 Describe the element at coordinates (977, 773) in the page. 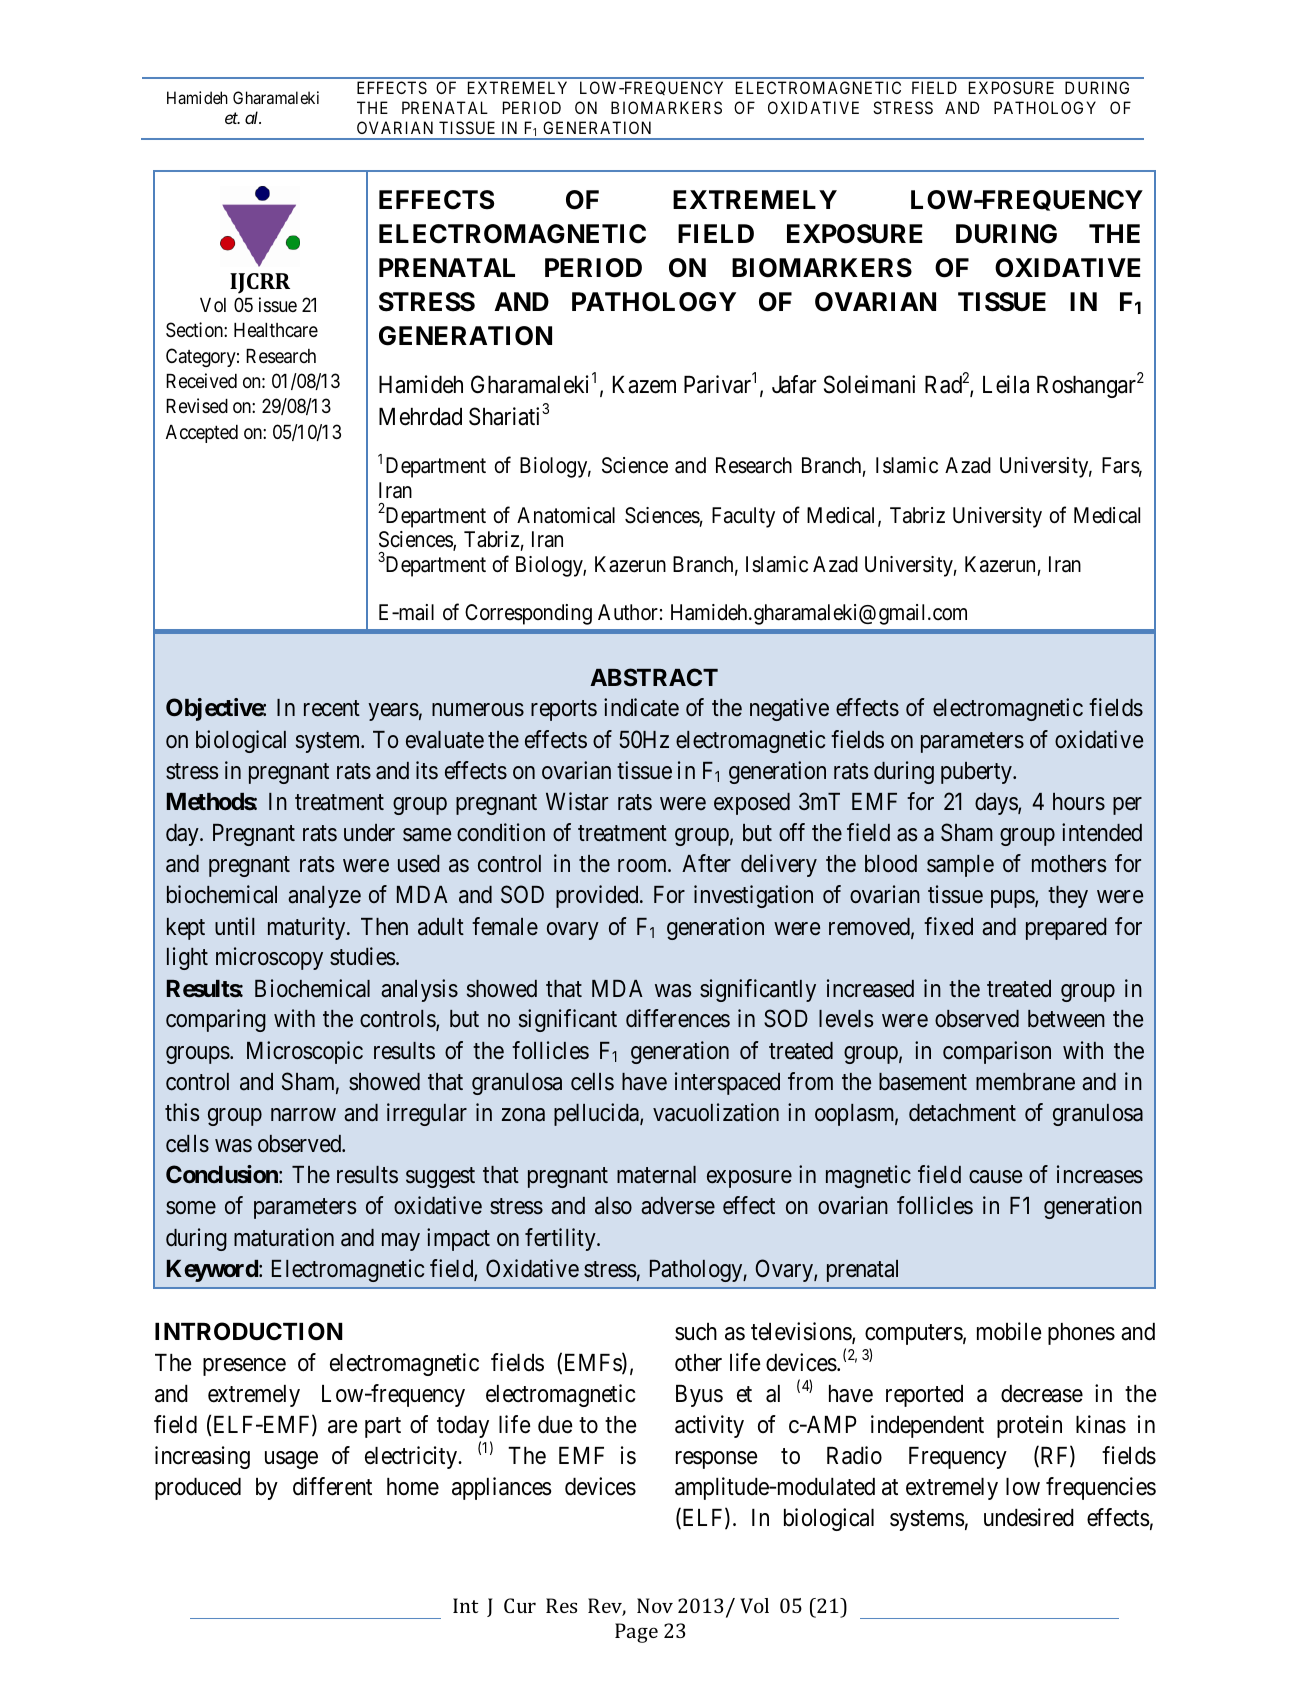

I see `puberty` at that location.
